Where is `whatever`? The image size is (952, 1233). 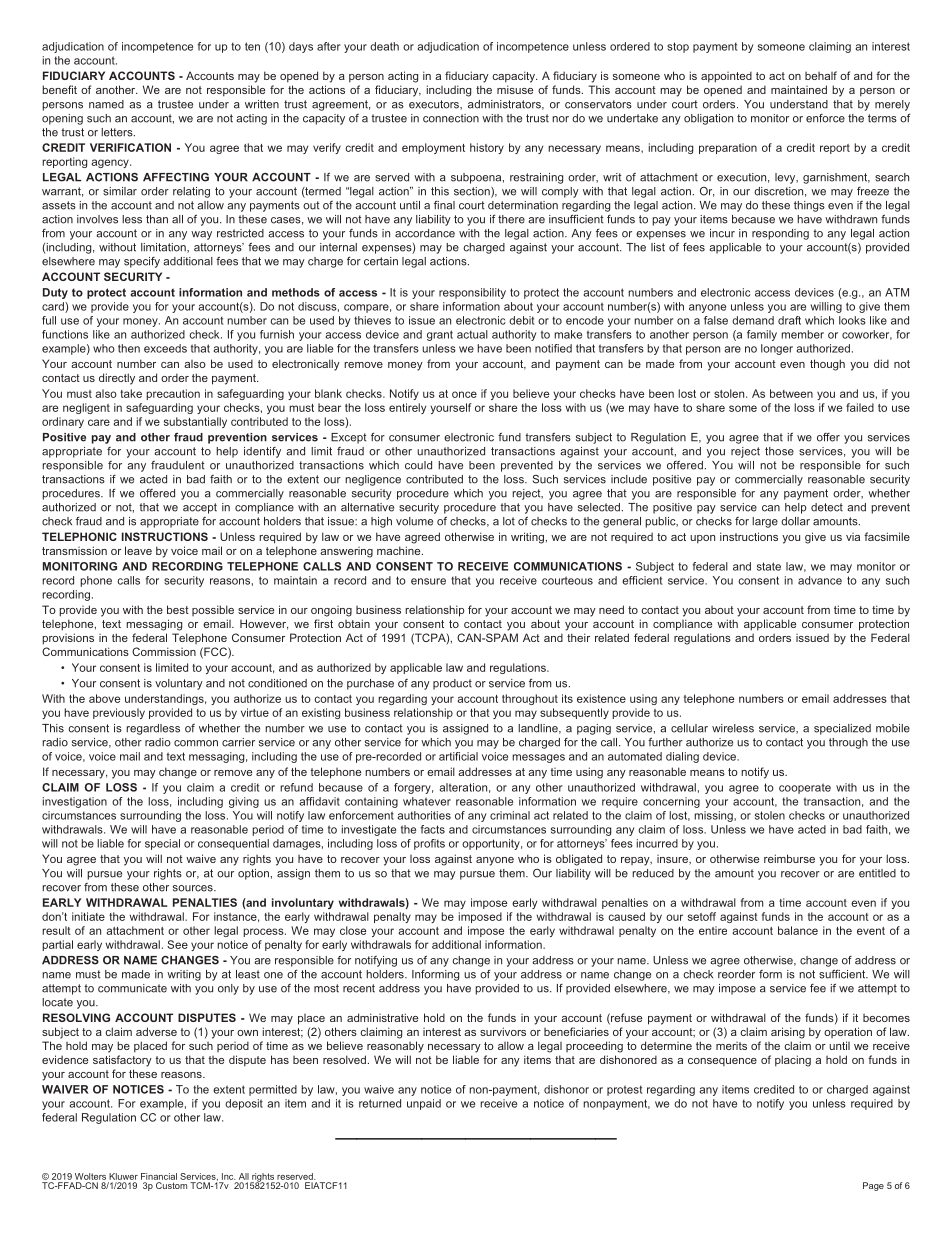
whatever is located at coordinates (427, 801).
